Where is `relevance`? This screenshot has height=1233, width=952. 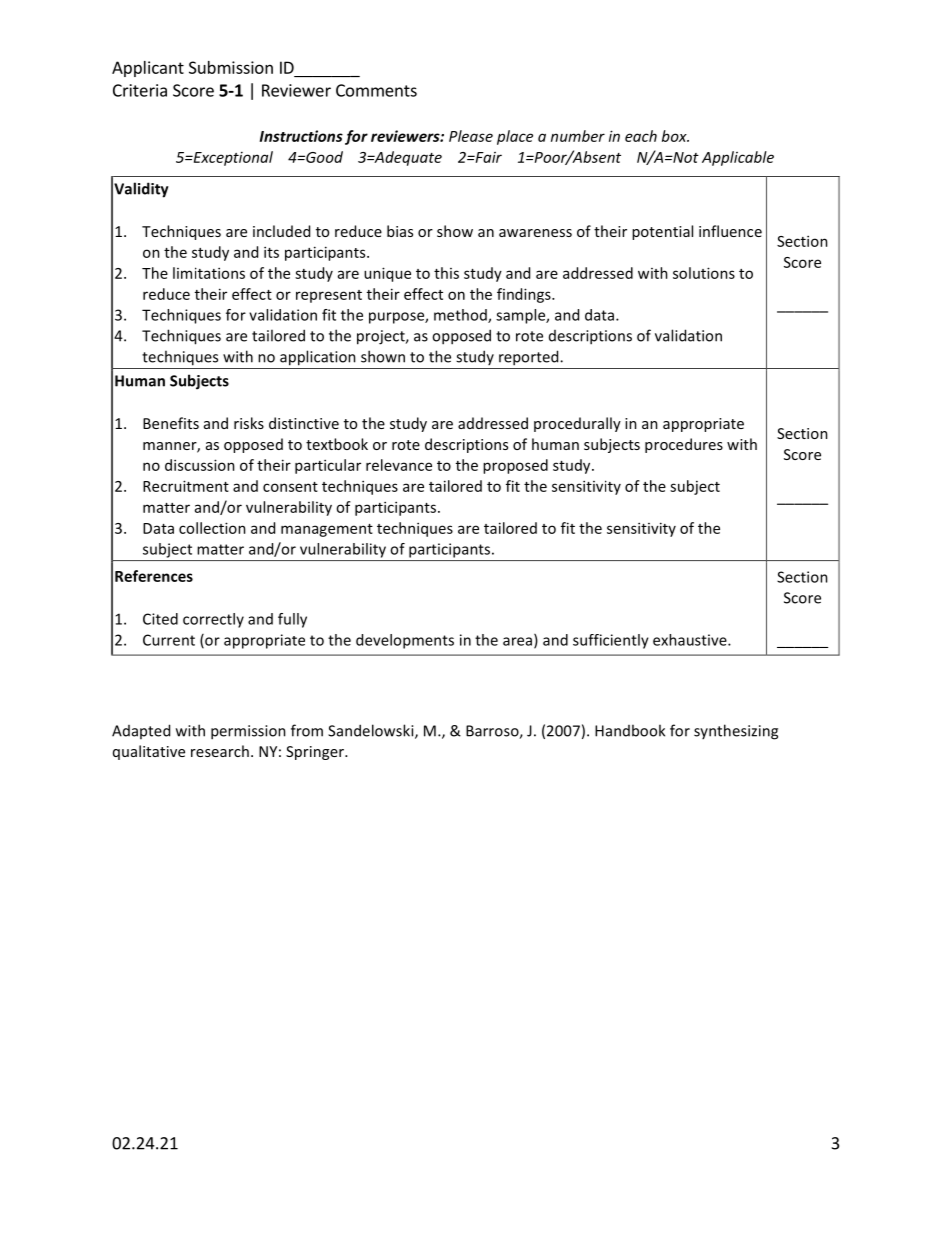 relevance is located at coordinates (399, 465).
